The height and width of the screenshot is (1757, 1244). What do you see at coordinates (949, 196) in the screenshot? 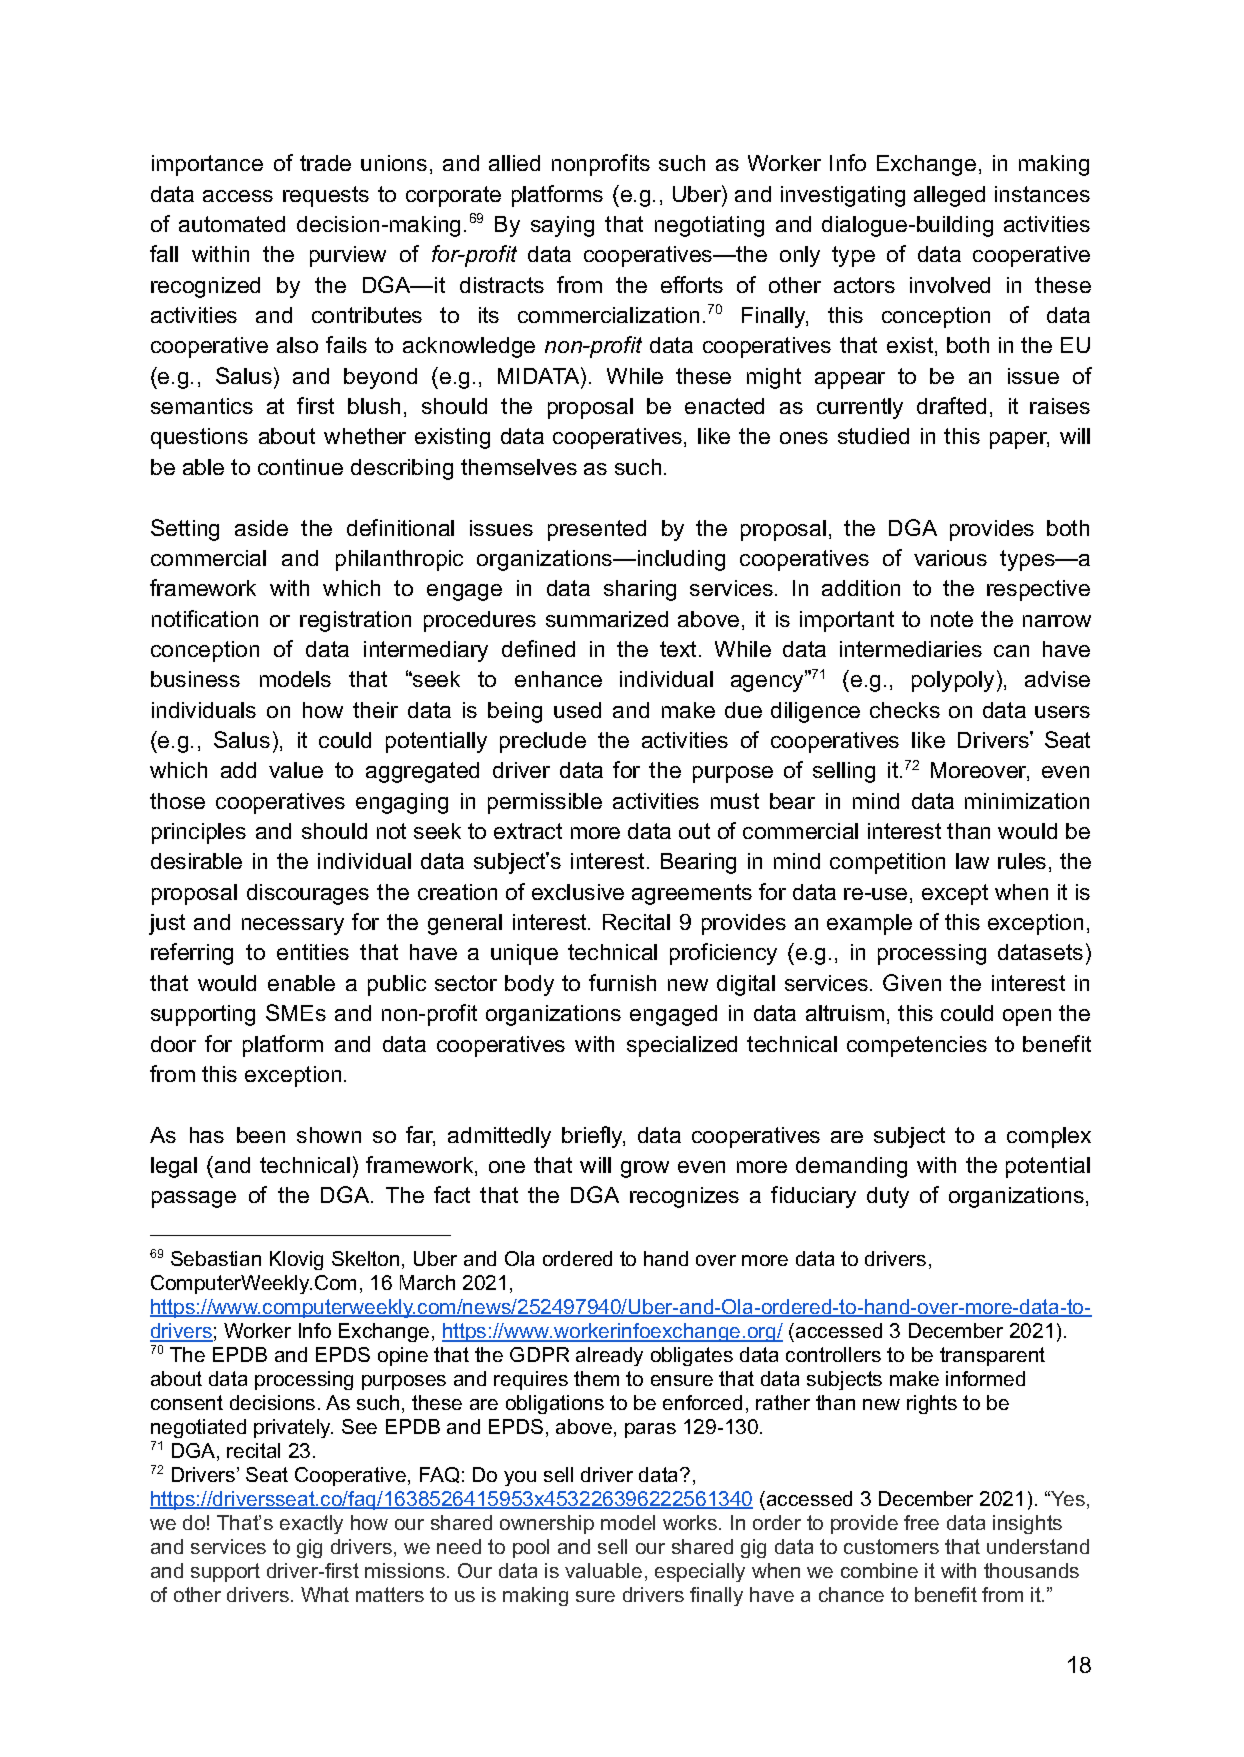
I see `alleged` at bounding box center [949, 196].
